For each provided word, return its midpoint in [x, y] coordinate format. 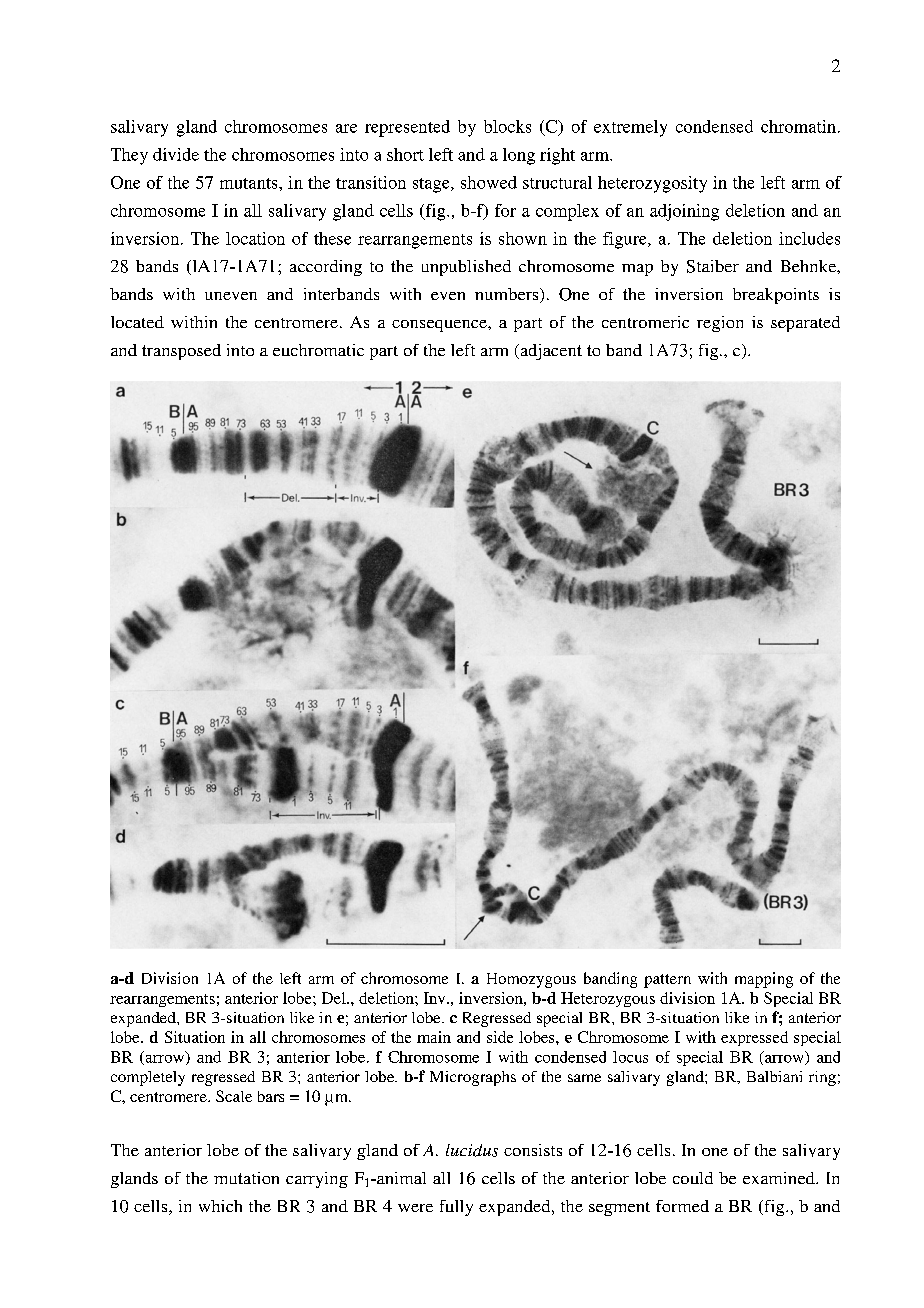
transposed [181, 352]
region [720, 324]
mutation [246, 1178]
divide [176, 154]
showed [489, 182]
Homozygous [531, 980]
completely [148, 1078]
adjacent [550, 352]
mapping [764, 980]
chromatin [798, 126]
